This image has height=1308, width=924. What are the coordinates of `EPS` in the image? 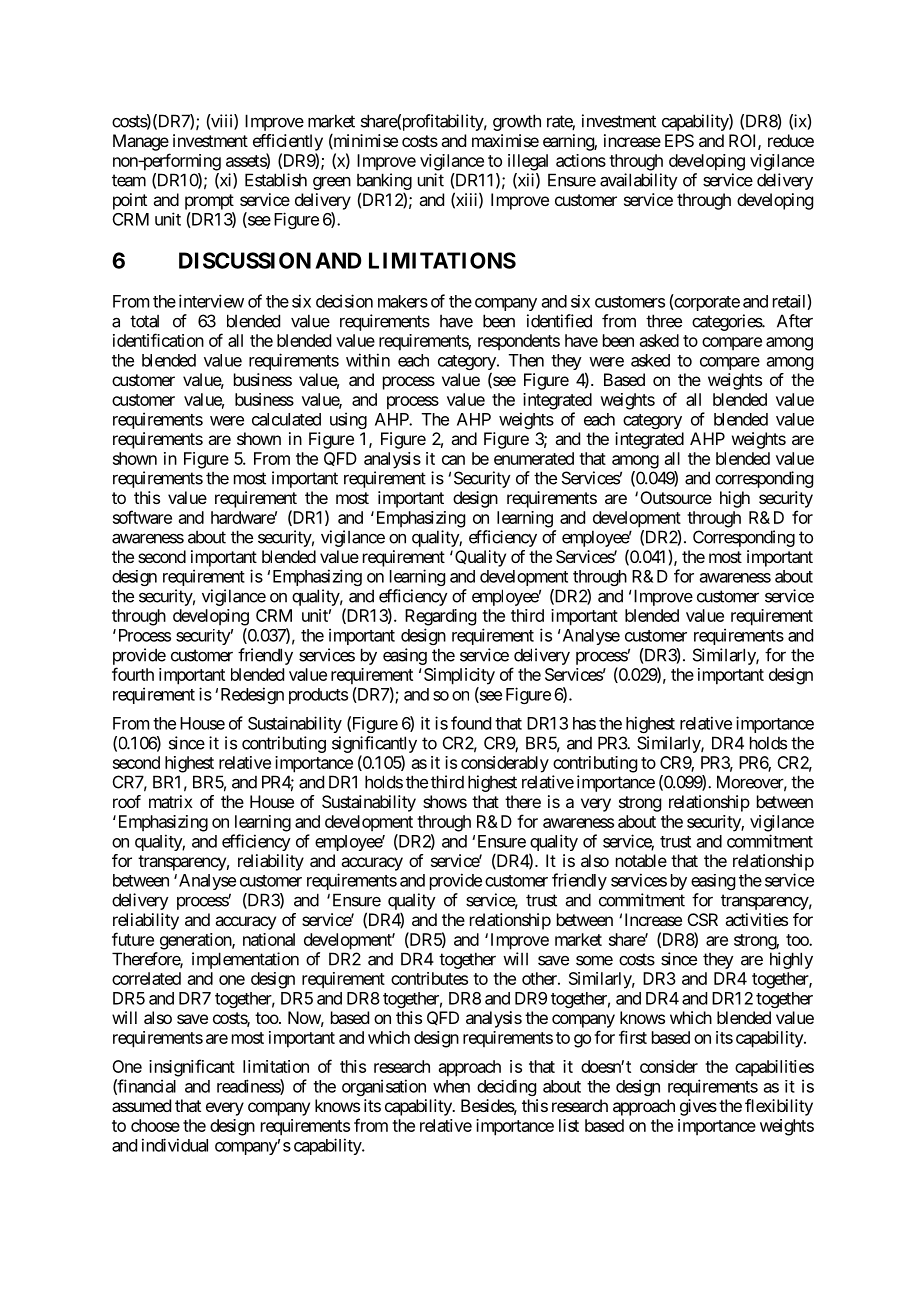 It's located at (679, 140).
